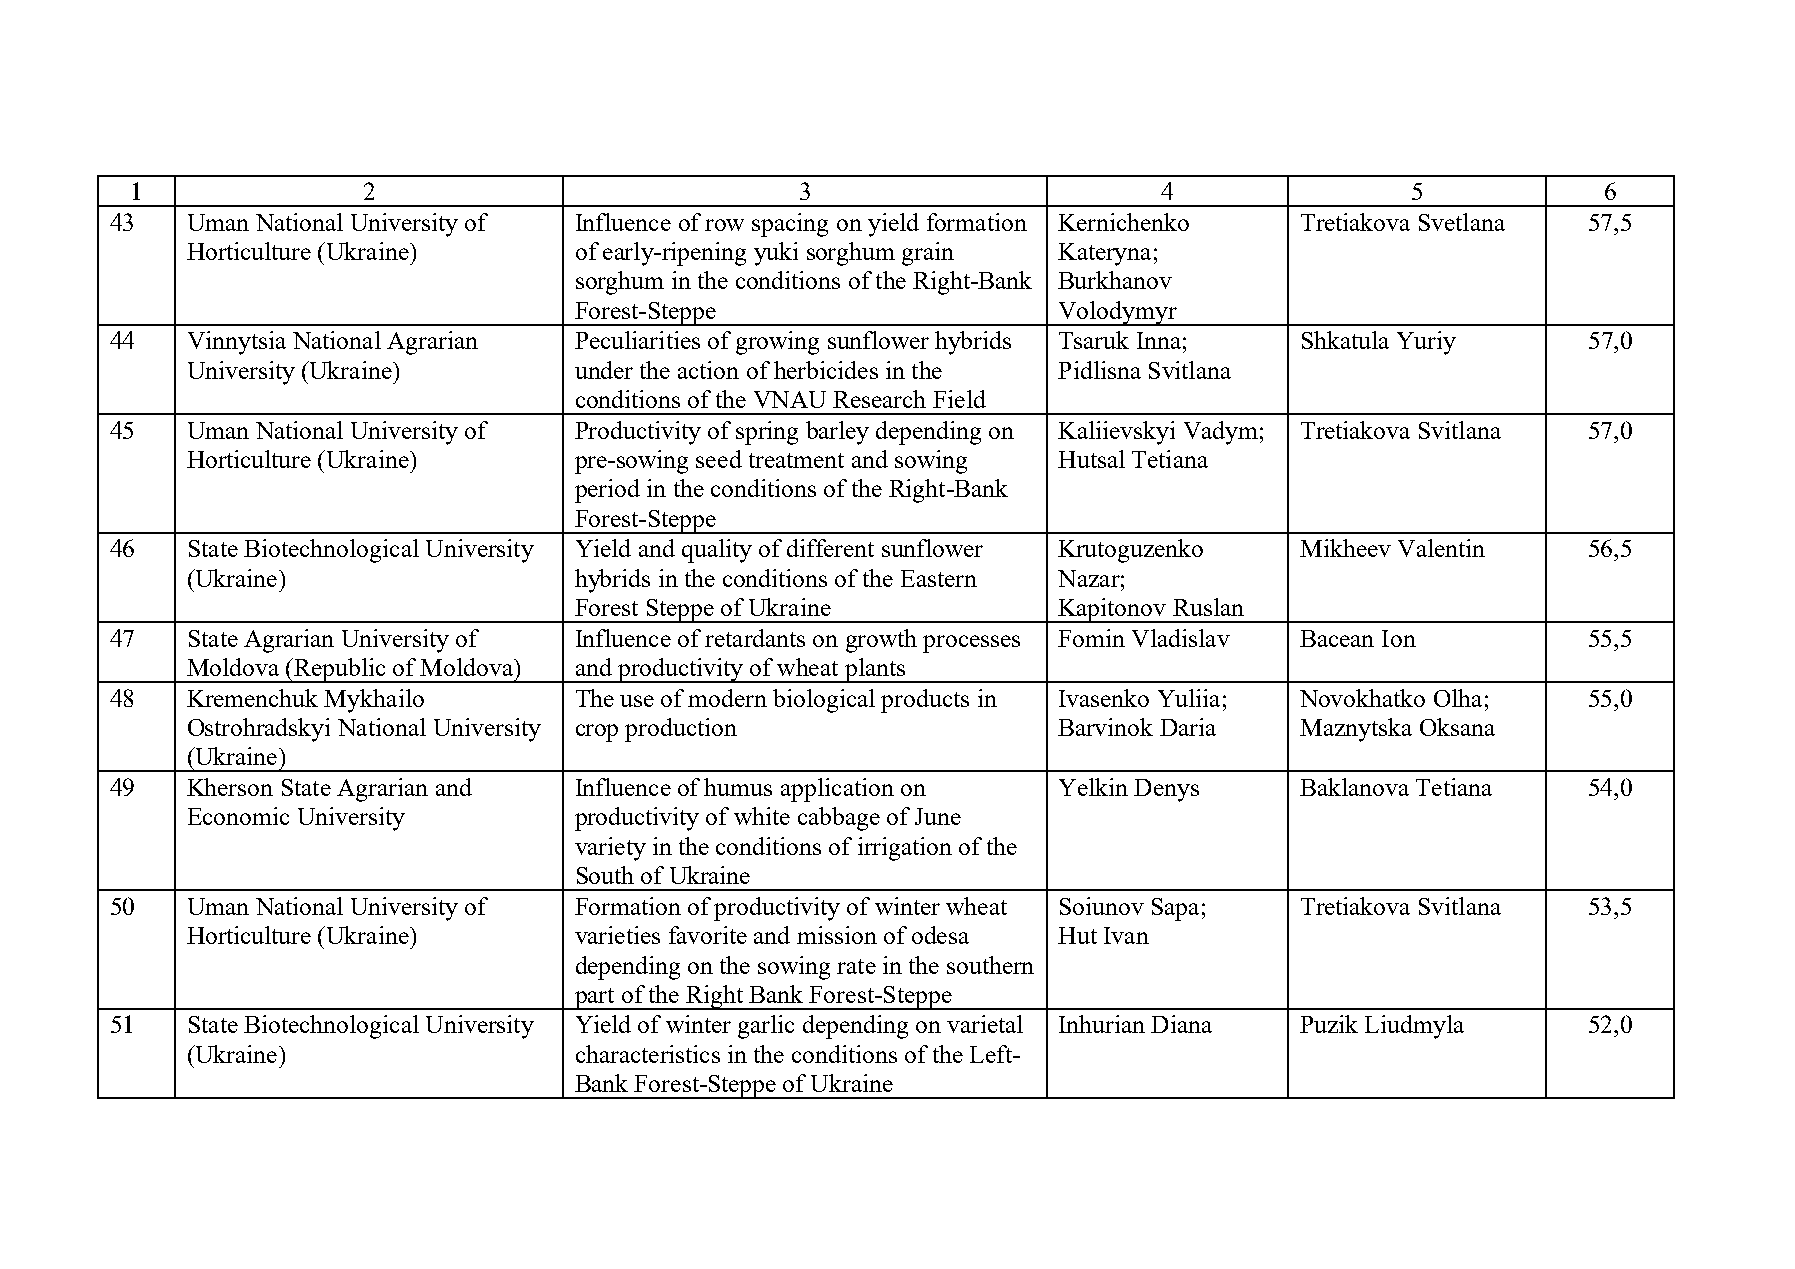 This screenshot has height=1269, width=1795. What do you see at coordinates (1181, 1024) in the screenshot?
I see `Diana` at bounding box center [1181, 1024].
